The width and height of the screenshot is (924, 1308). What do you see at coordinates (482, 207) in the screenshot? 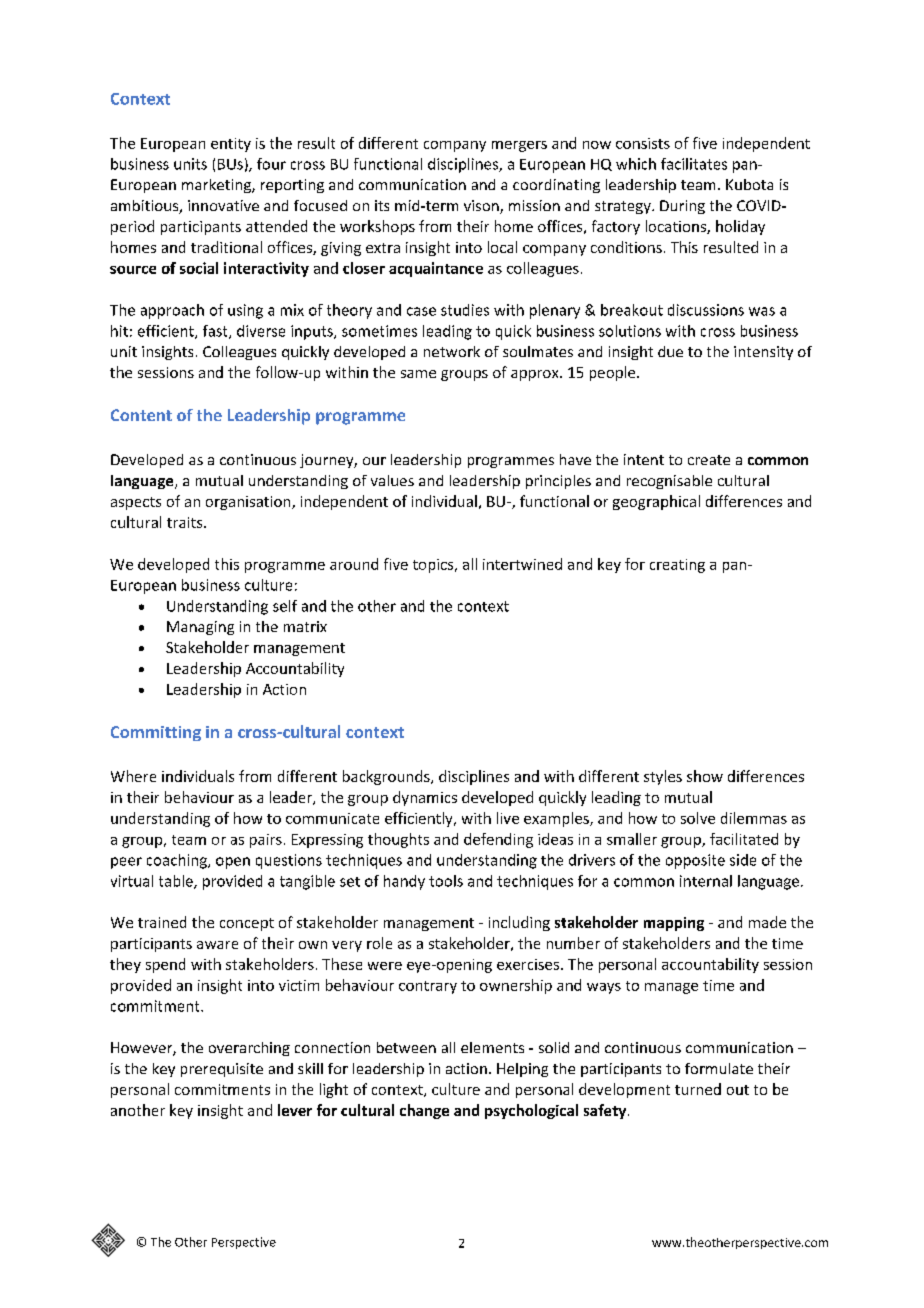
I see `vison` at bounding box center [482, 207].
